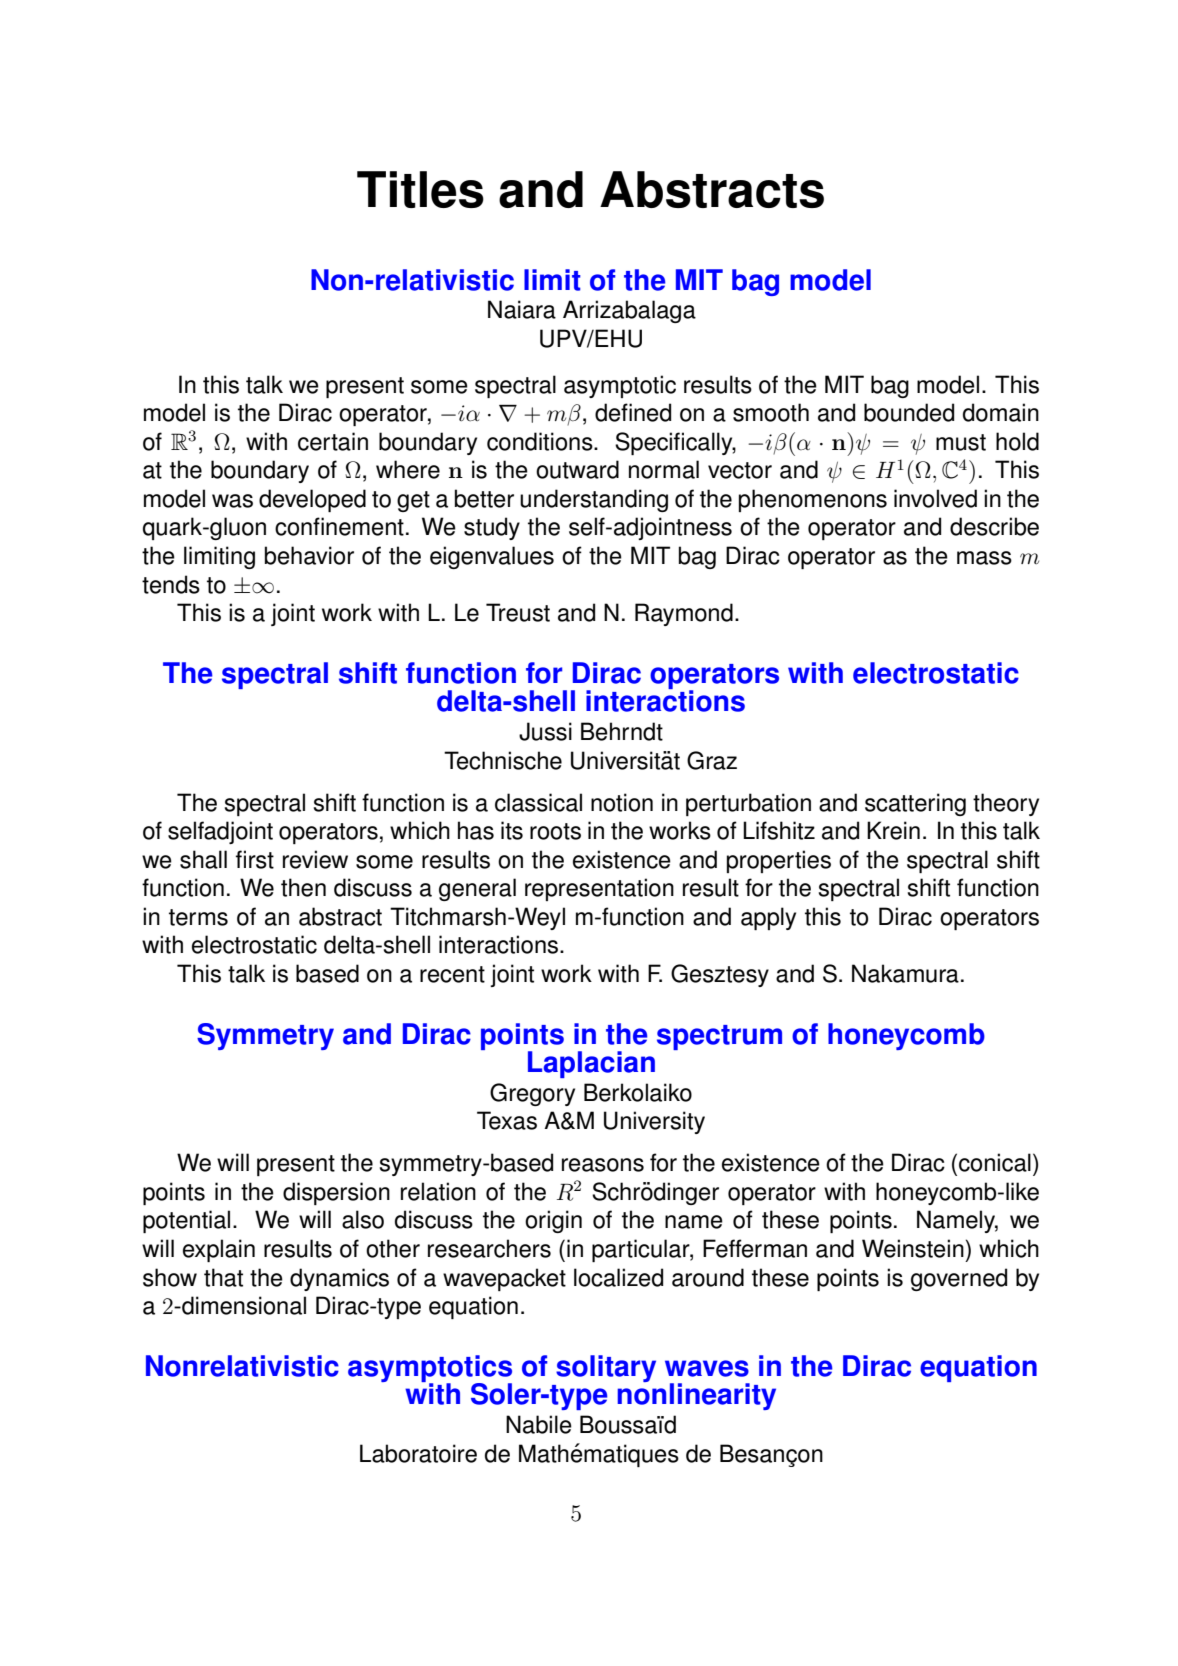 The height and width of the document is (1666, 1178). I want to click on bounded, so click(909, 412).
